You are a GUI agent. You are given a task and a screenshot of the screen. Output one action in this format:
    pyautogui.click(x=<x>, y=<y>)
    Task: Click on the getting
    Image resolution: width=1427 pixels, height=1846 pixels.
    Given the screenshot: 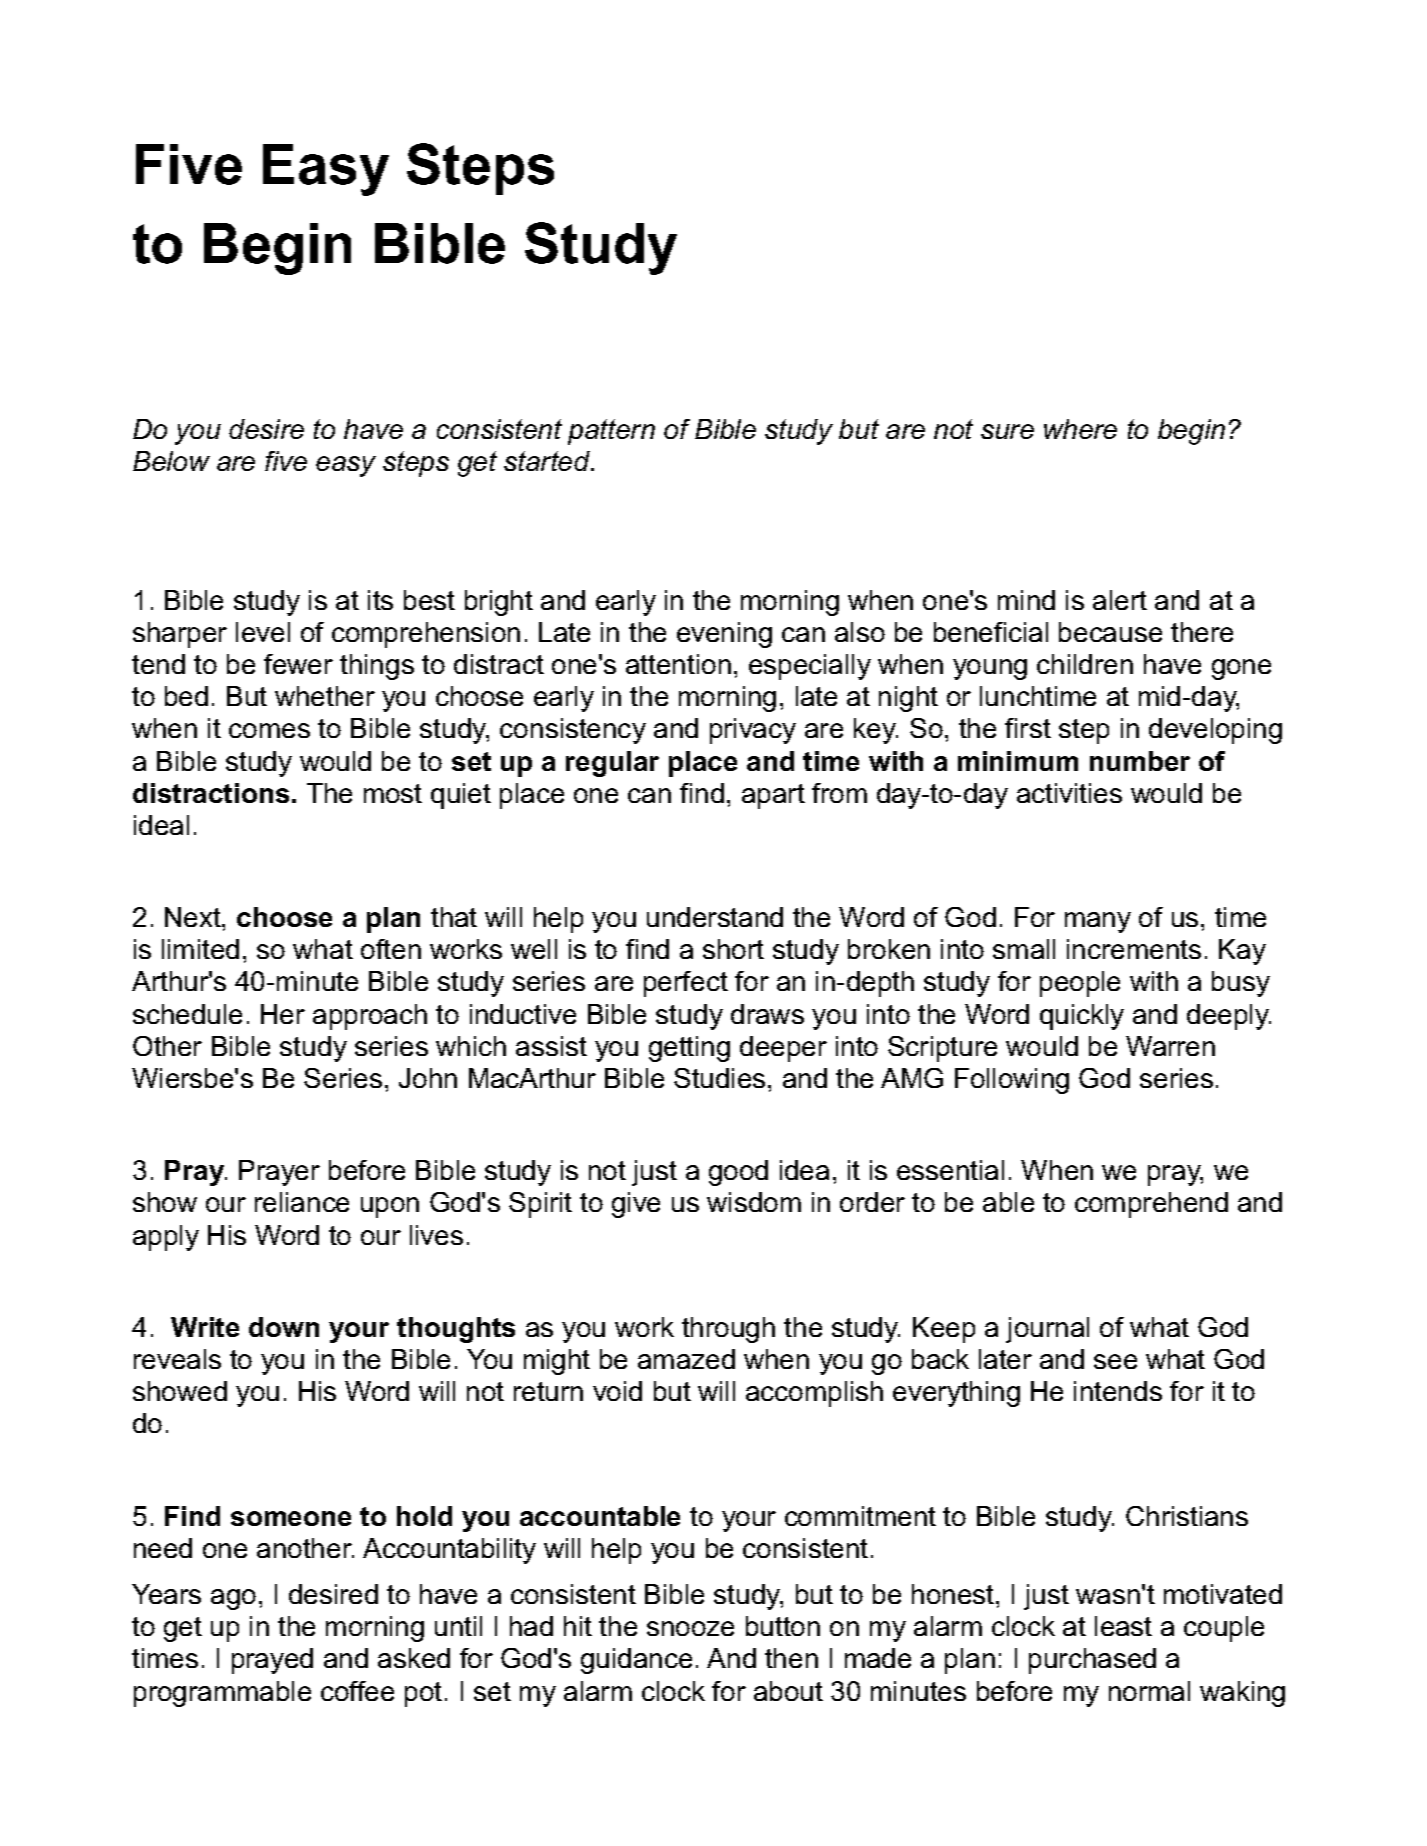 What is the action you would take?
    pyautogui.click(x=689, y=1049)
